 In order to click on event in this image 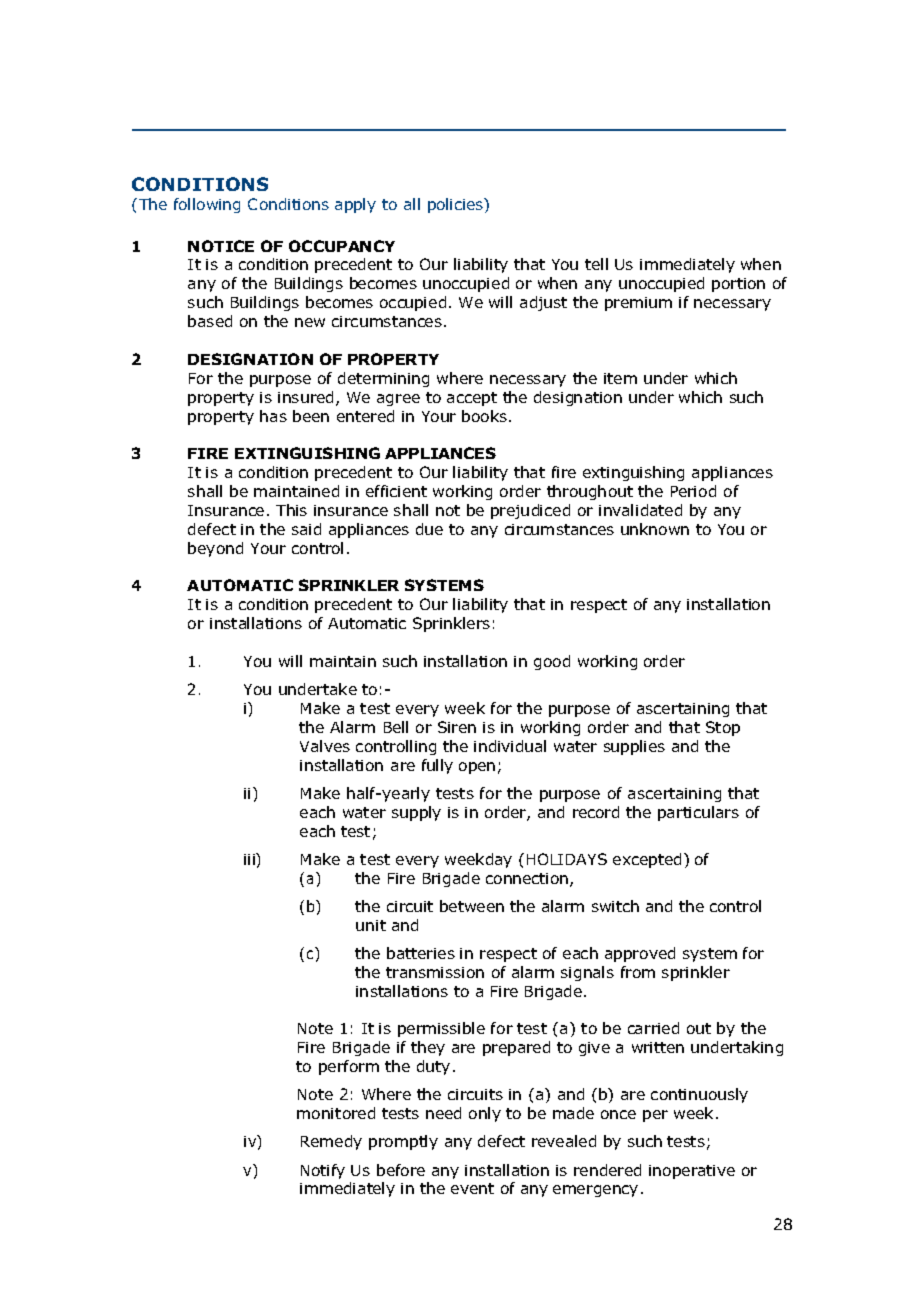, I will do `click(472, 1188)`.
